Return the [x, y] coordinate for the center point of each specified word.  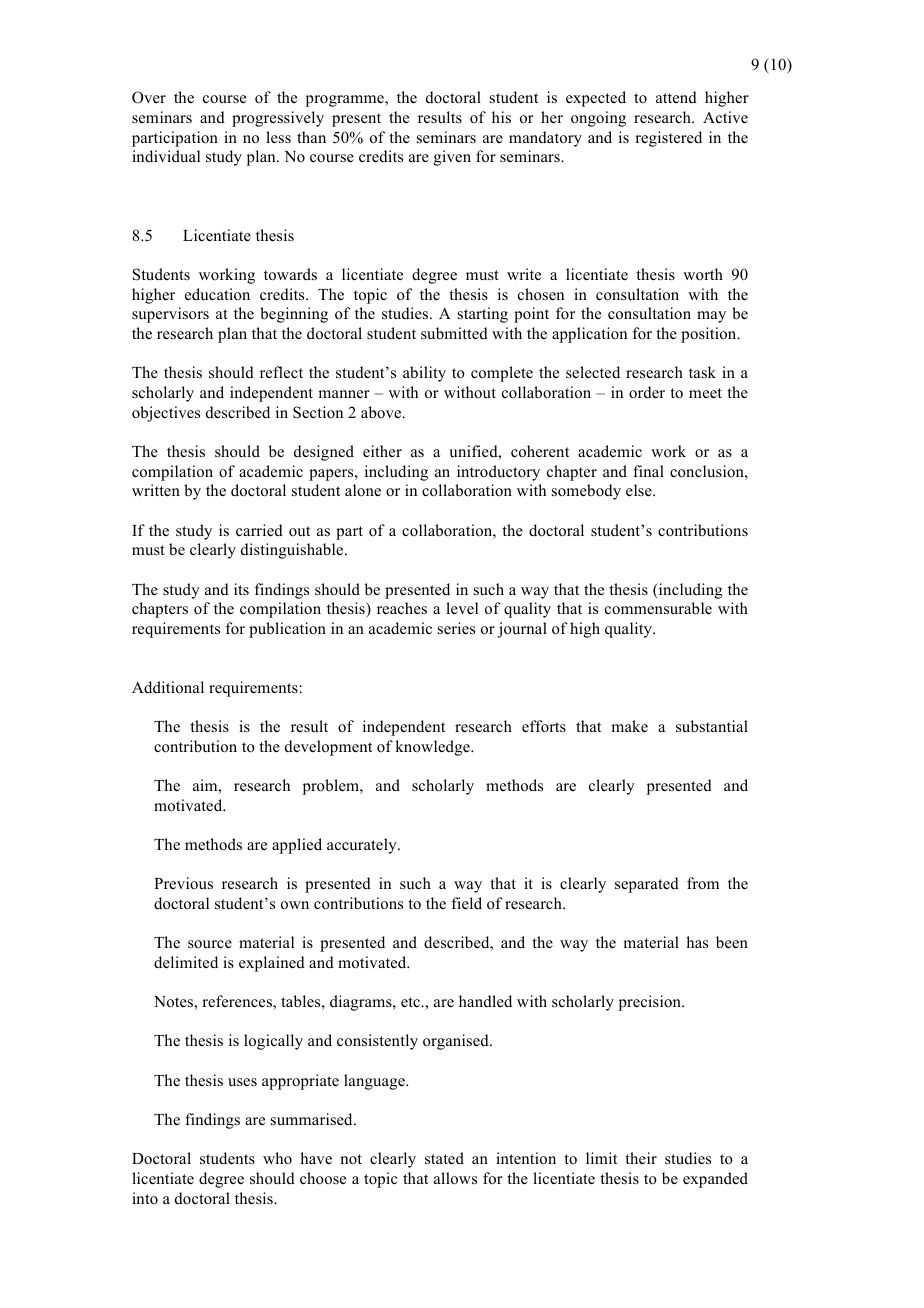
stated [444, 1158]
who [277, 1158]
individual [166, 156]
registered [668, 139]
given [452, 158]
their [641, 1158]
